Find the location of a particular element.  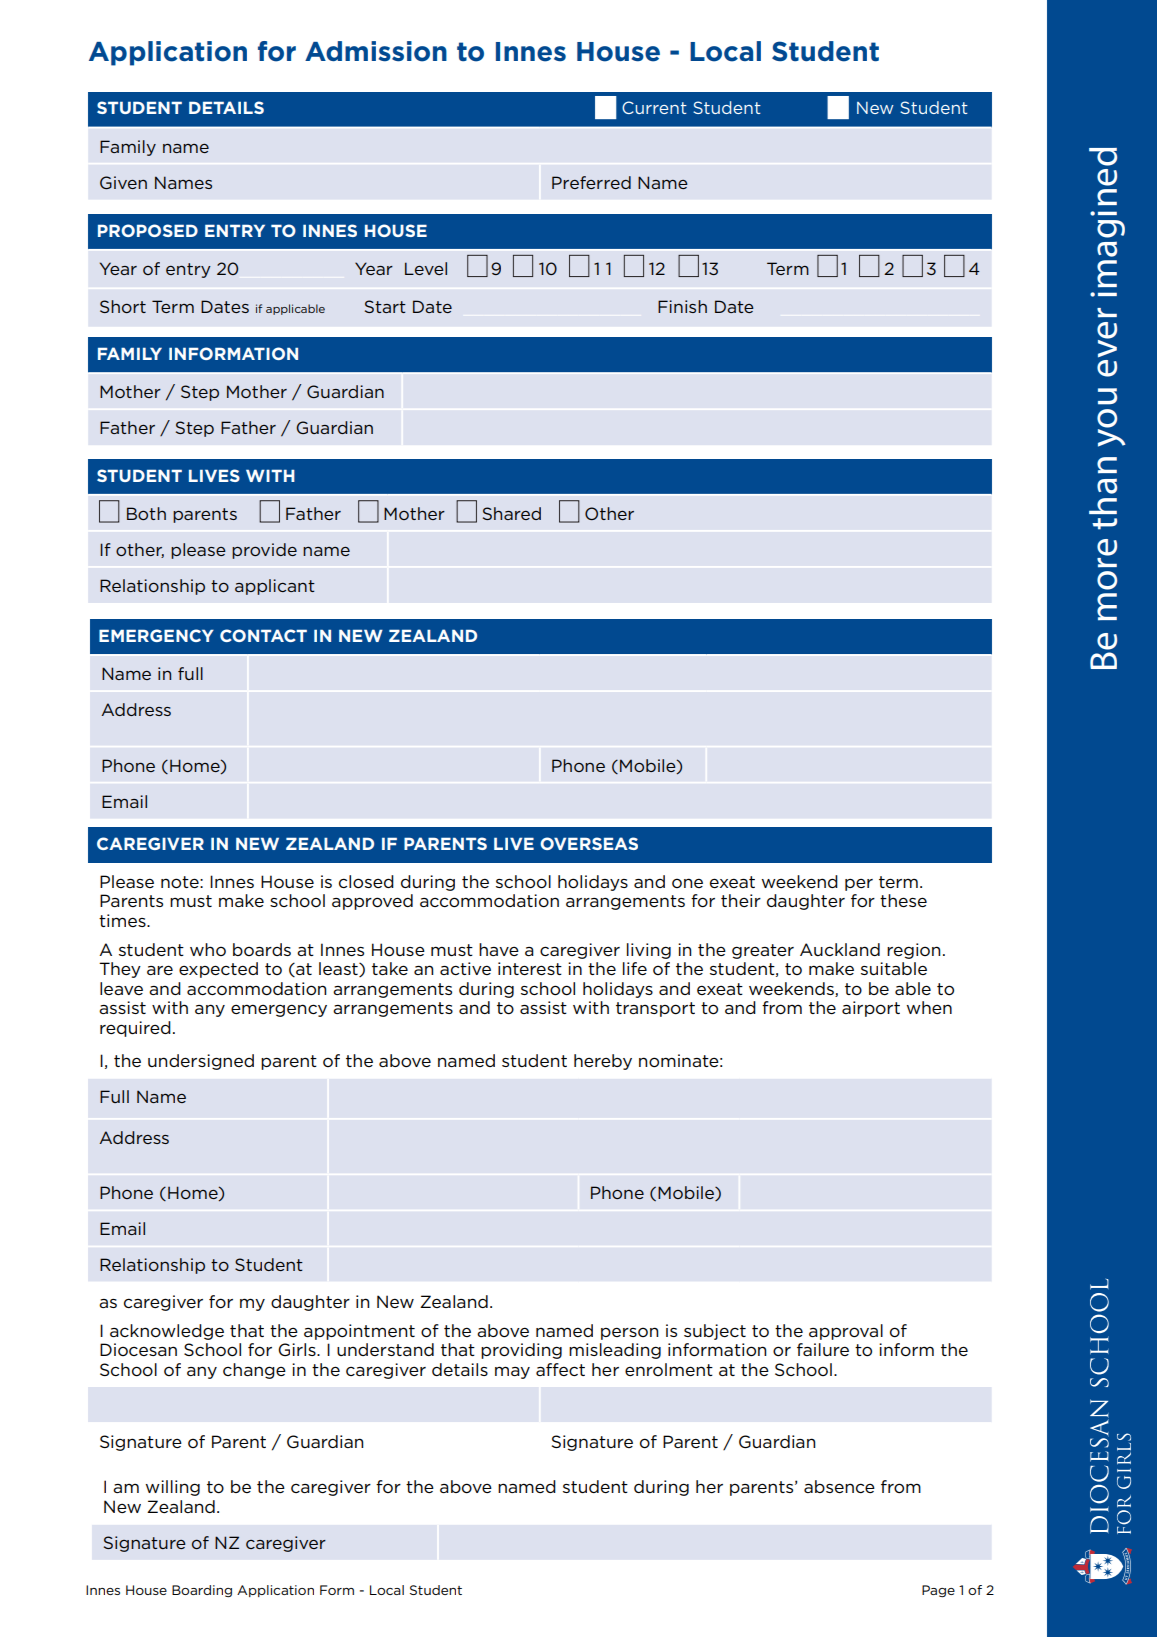

Shared is located at coordinates (512, 513).
